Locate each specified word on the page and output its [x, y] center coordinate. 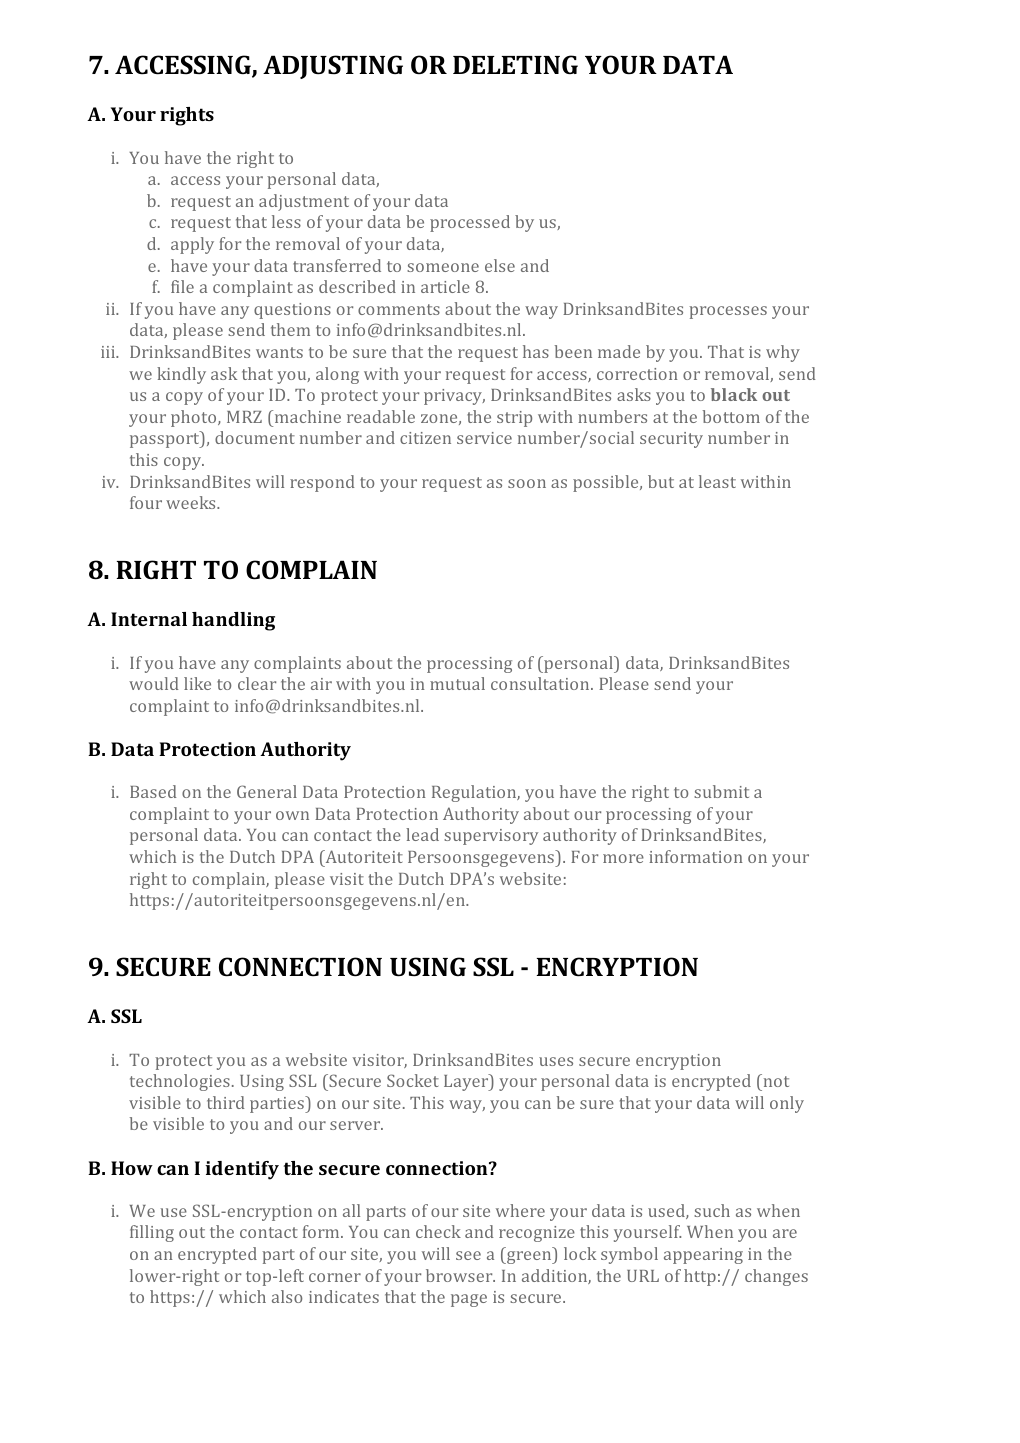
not [775, 1080]
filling [152, 1233]
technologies [180, 1082]
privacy [454, 397]
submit [721, 791]
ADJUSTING [333, 67]
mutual [457, 683]
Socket [413, 1080]
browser [460, 1275]
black [734, 394]
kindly [181, 375]
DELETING [515, 64]
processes [728, 312]
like [197, 683]
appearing [703, 1256]
